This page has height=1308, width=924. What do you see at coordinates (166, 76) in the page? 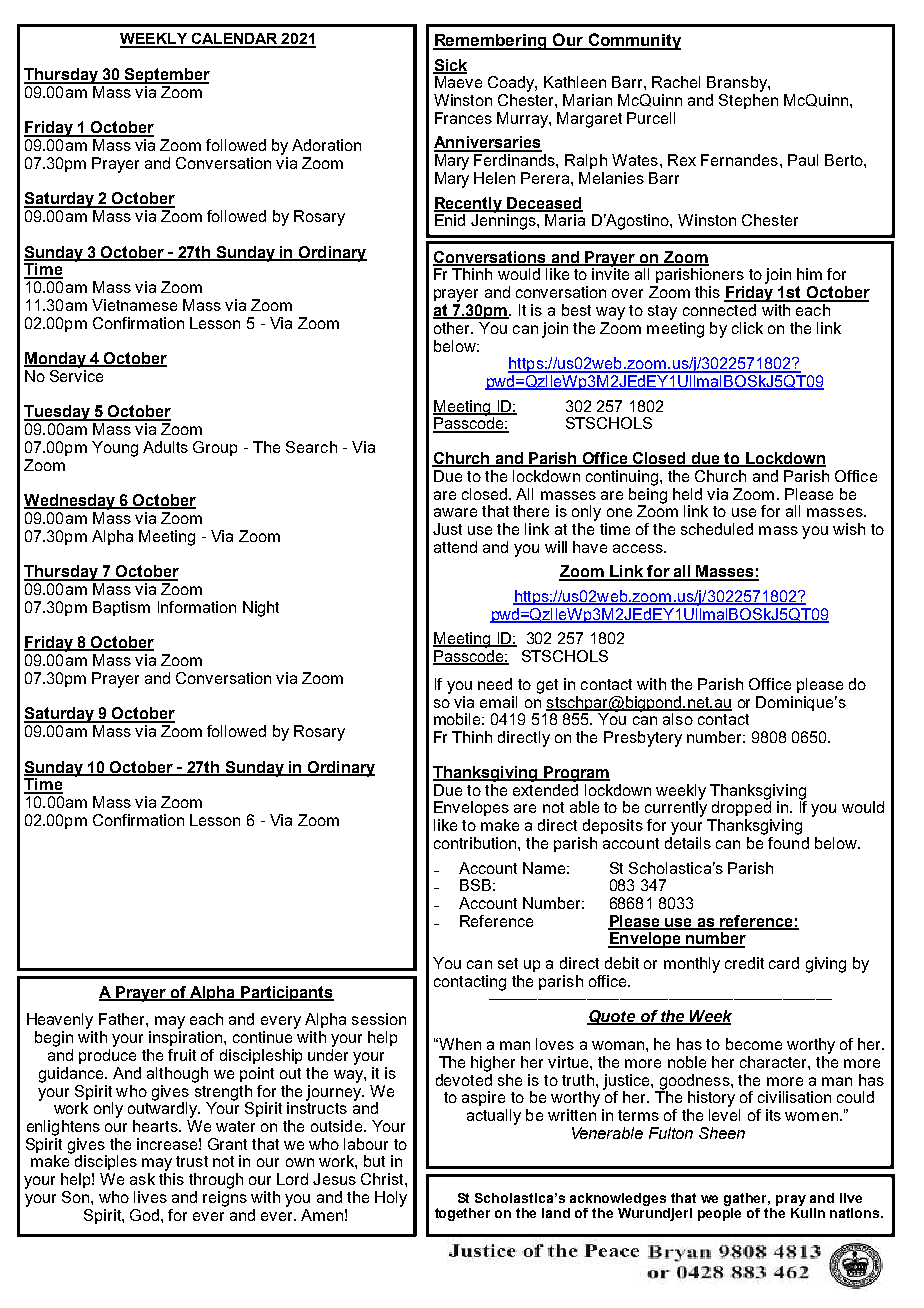
I see `September` at bounding box center [166, 76].
